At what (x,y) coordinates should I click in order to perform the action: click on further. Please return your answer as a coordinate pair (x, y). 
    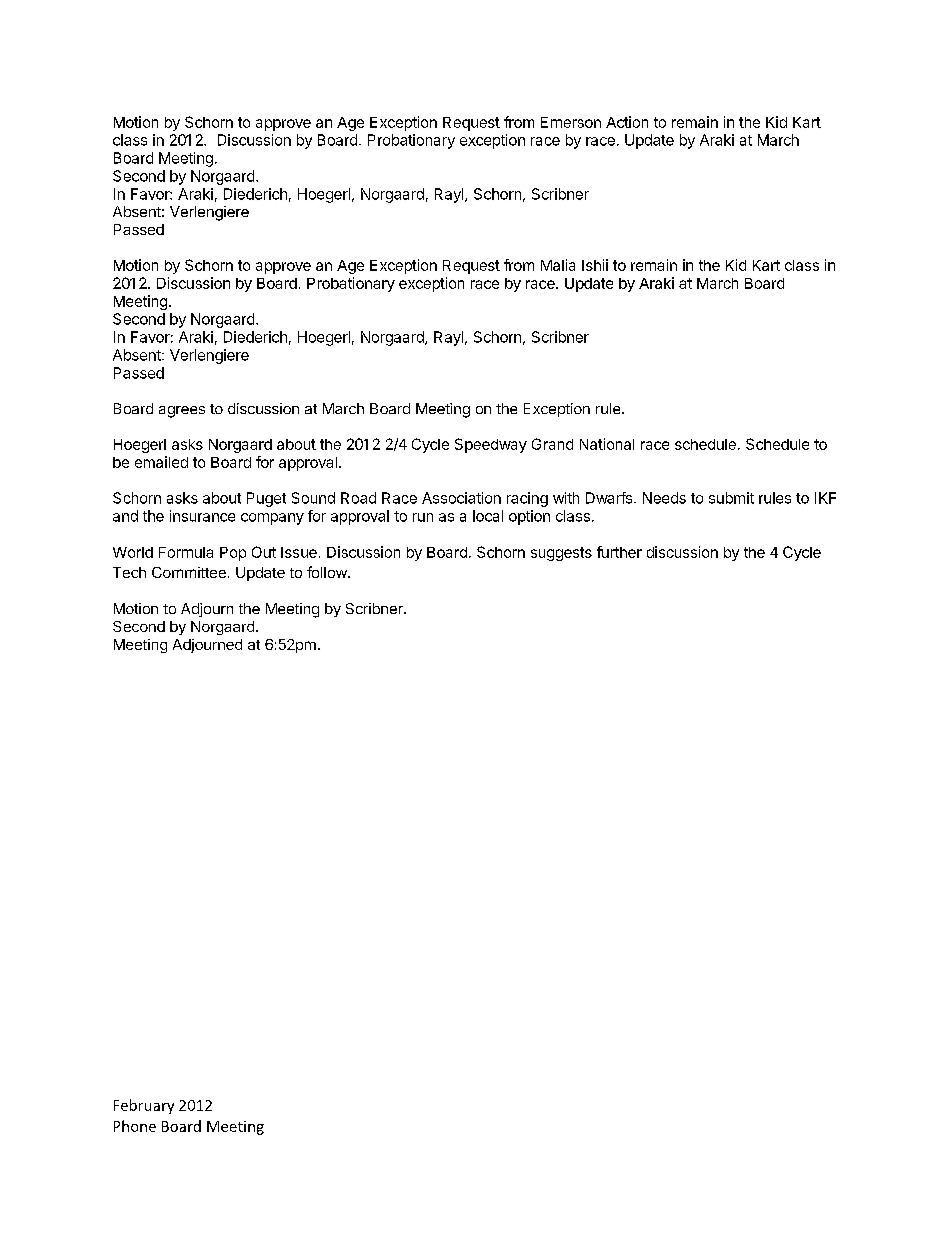
    Looking at the image, I should click on (619, 552).
